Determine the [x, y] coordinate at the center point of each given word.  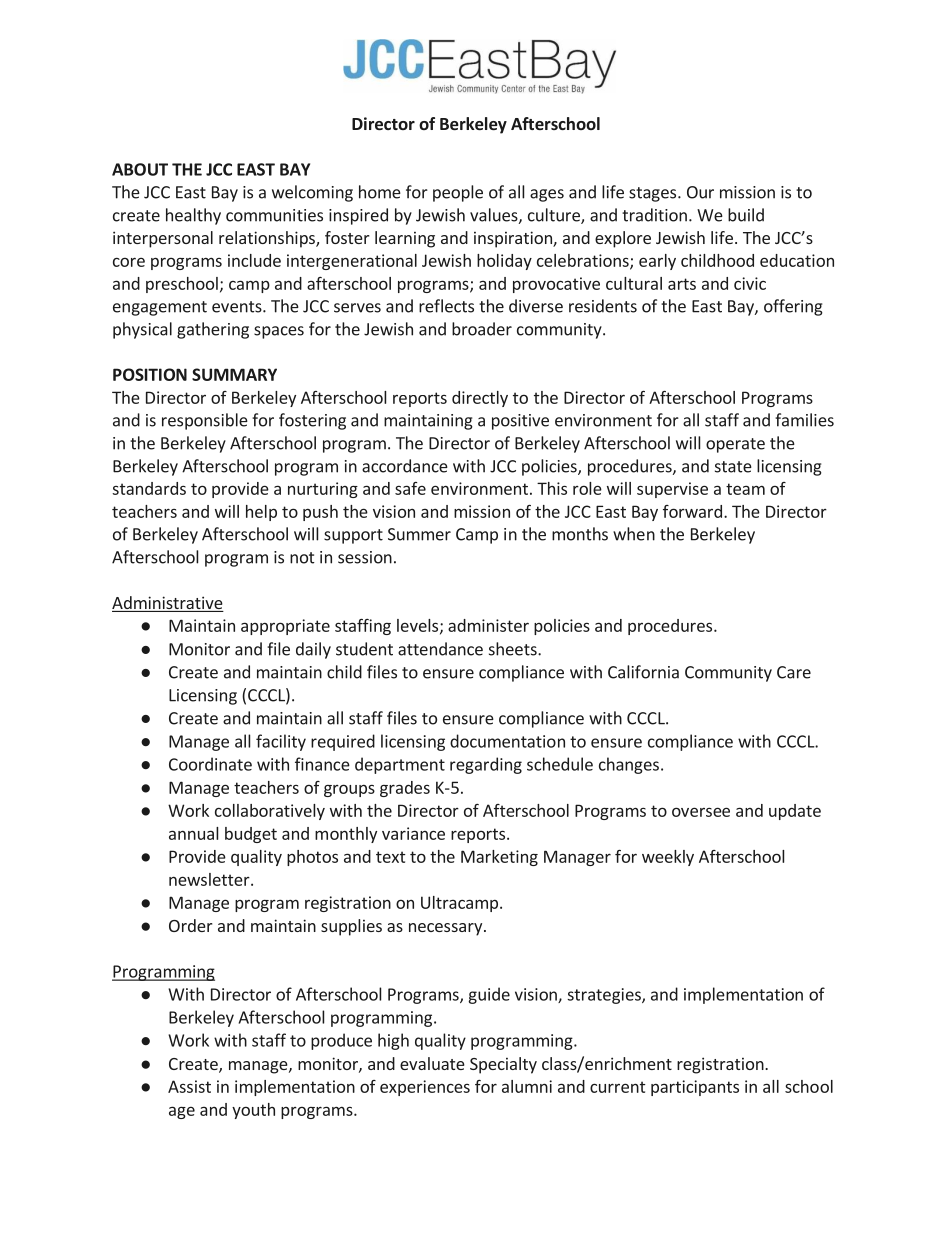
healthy [193, 216]
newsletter [210, 879]
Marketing [499, 858]
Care [794, 672]
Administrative [168, 604]
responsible [205, 421]
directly [480, 399]
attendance [440, 649]
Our [700, 192]
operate [735, 445]
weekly [668, 858]
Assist [189, 1086]
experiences [425, 1088]
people [458, 193]
